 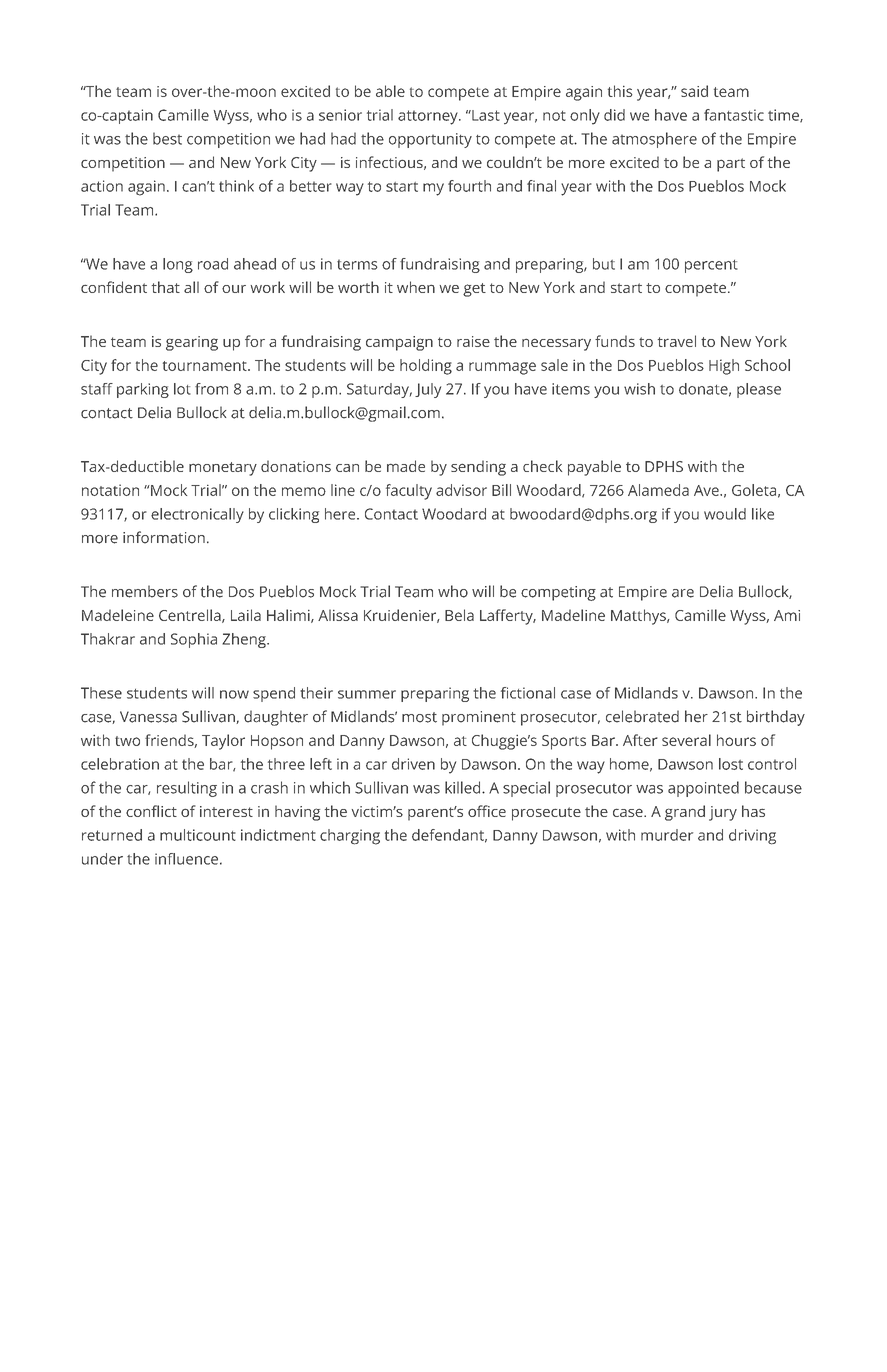 What do you see at coordinates (658, 490) in the image?
I see `Alameda` at bounding box center [658, 490].
